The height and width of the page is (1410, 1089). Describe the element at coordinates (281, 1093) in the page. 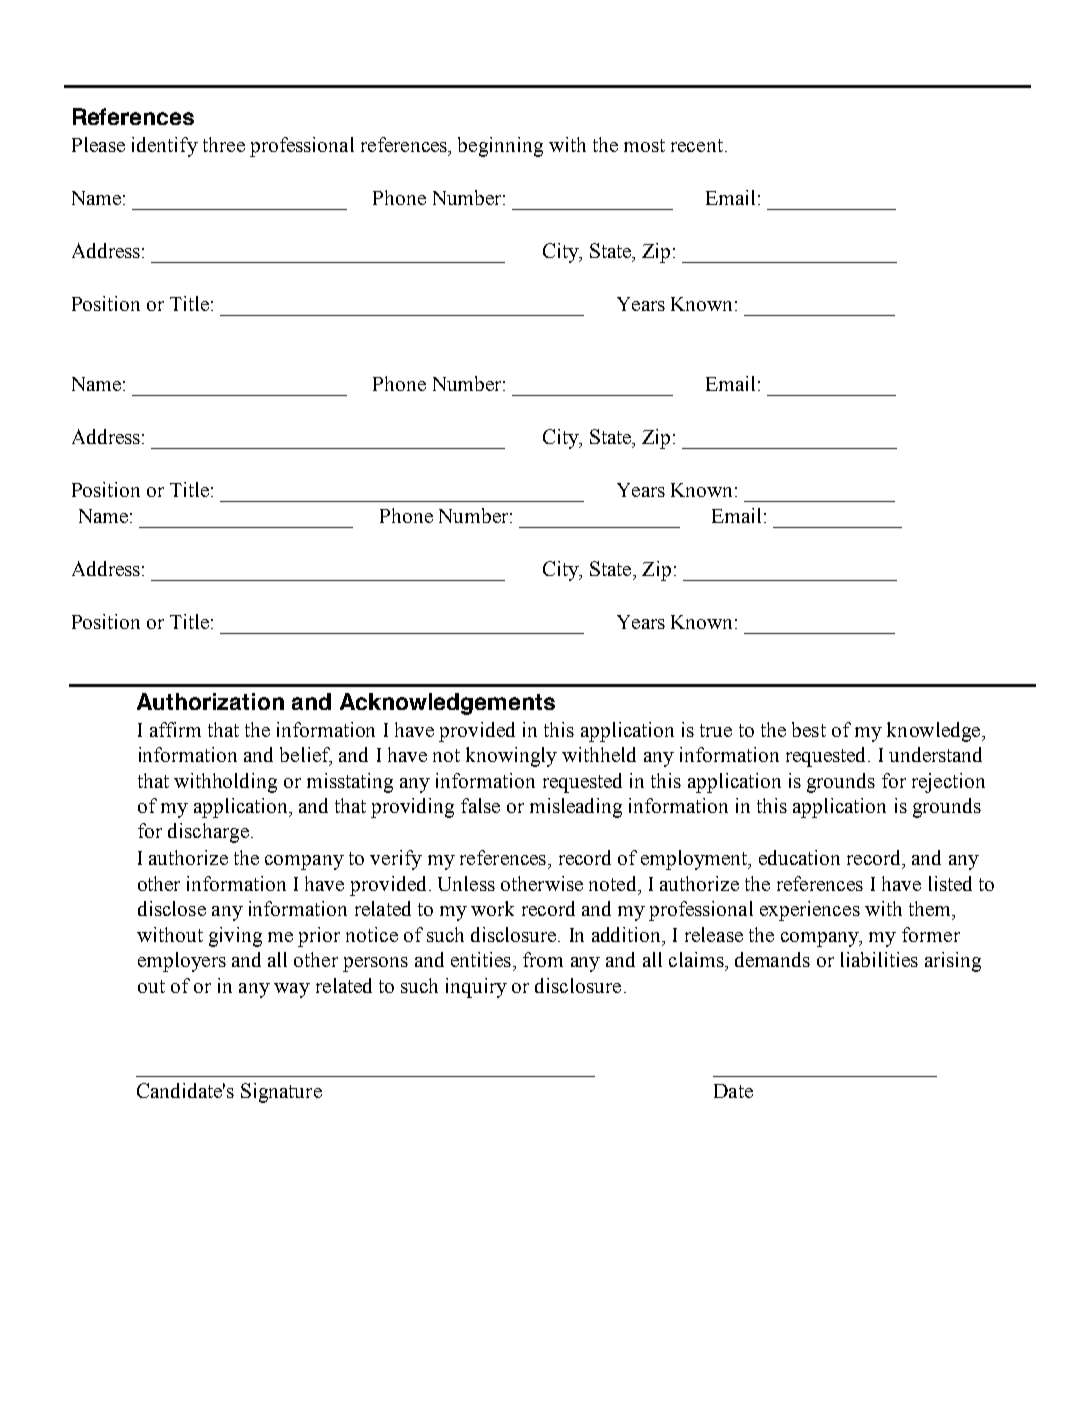

I see `Signature` at that location.
